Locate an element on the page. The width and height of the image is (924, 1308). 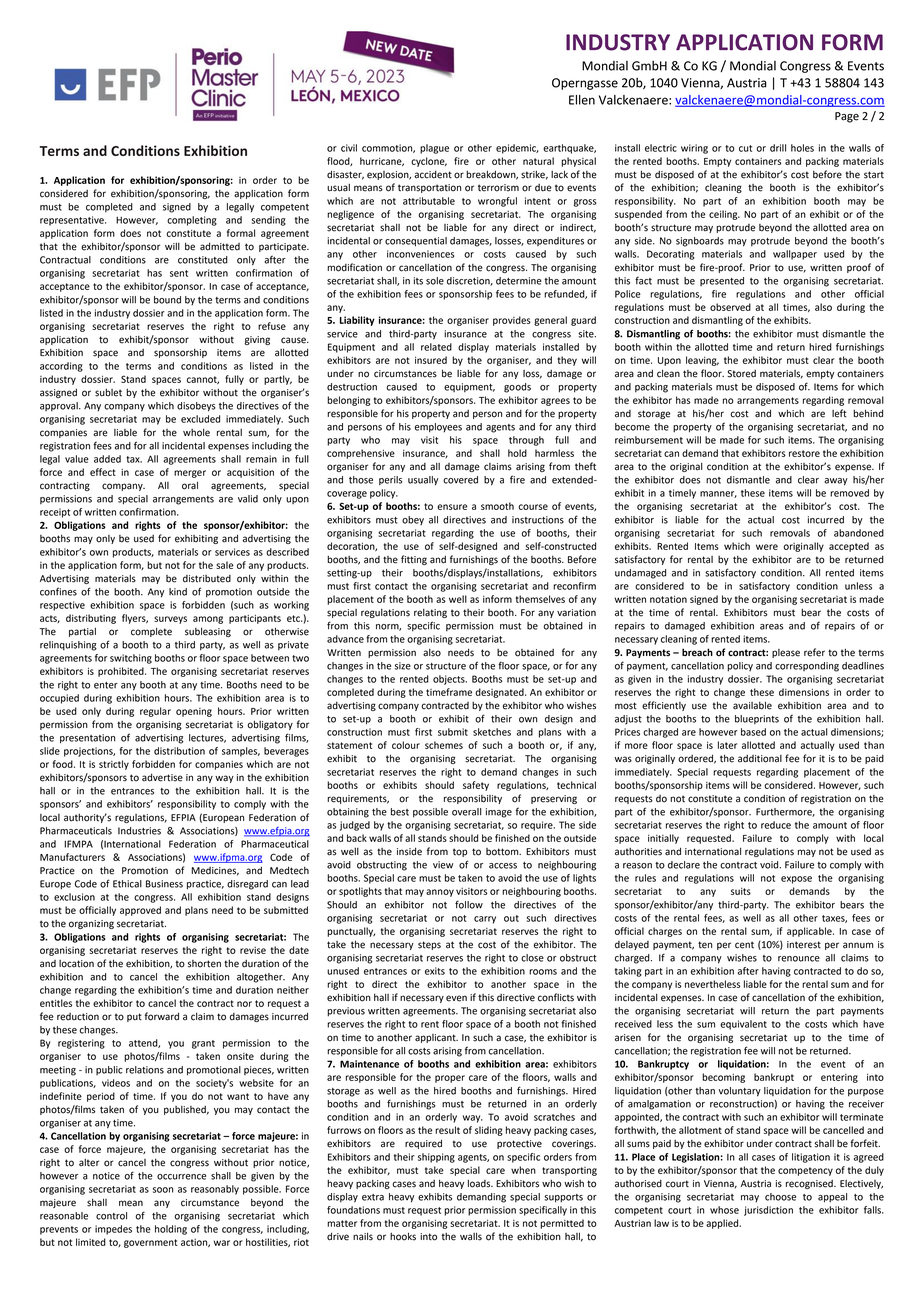
fitting is located at coordinates (414, 560).
